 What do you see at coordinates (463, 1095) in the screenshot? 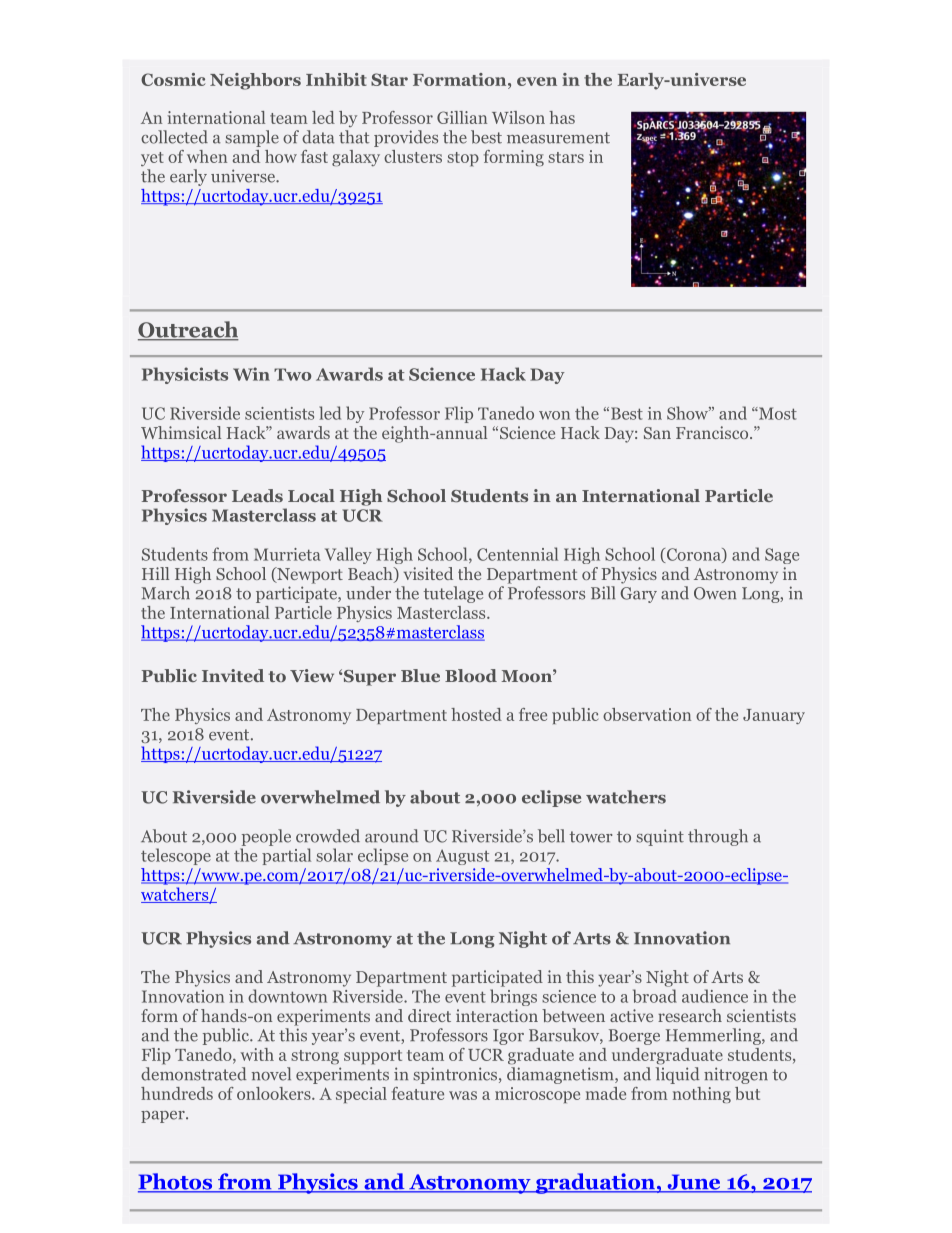
I see `was` at bounding box center [463, 1095].
